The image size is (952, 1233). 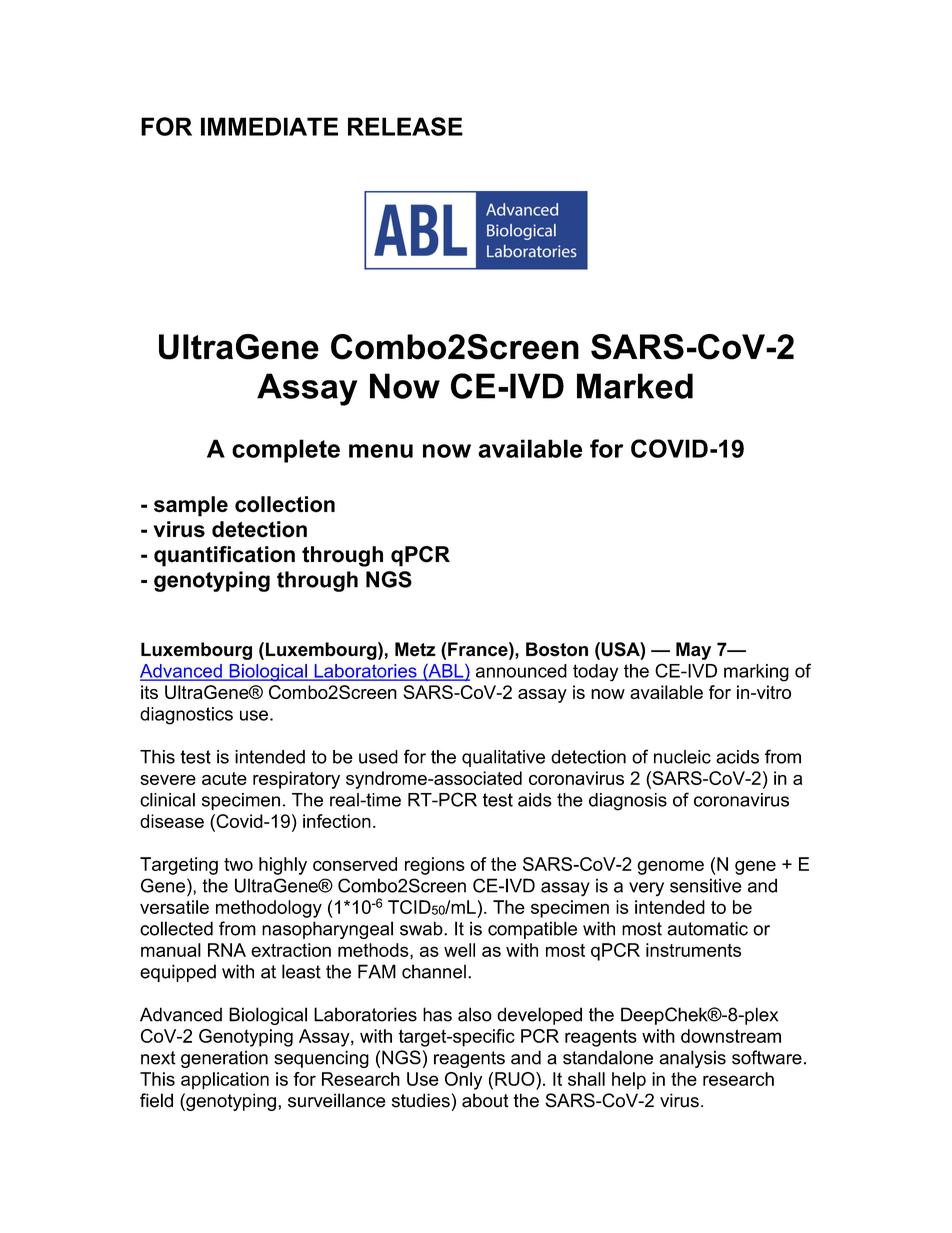 I want to click on two, so click(x=238, y=864).
